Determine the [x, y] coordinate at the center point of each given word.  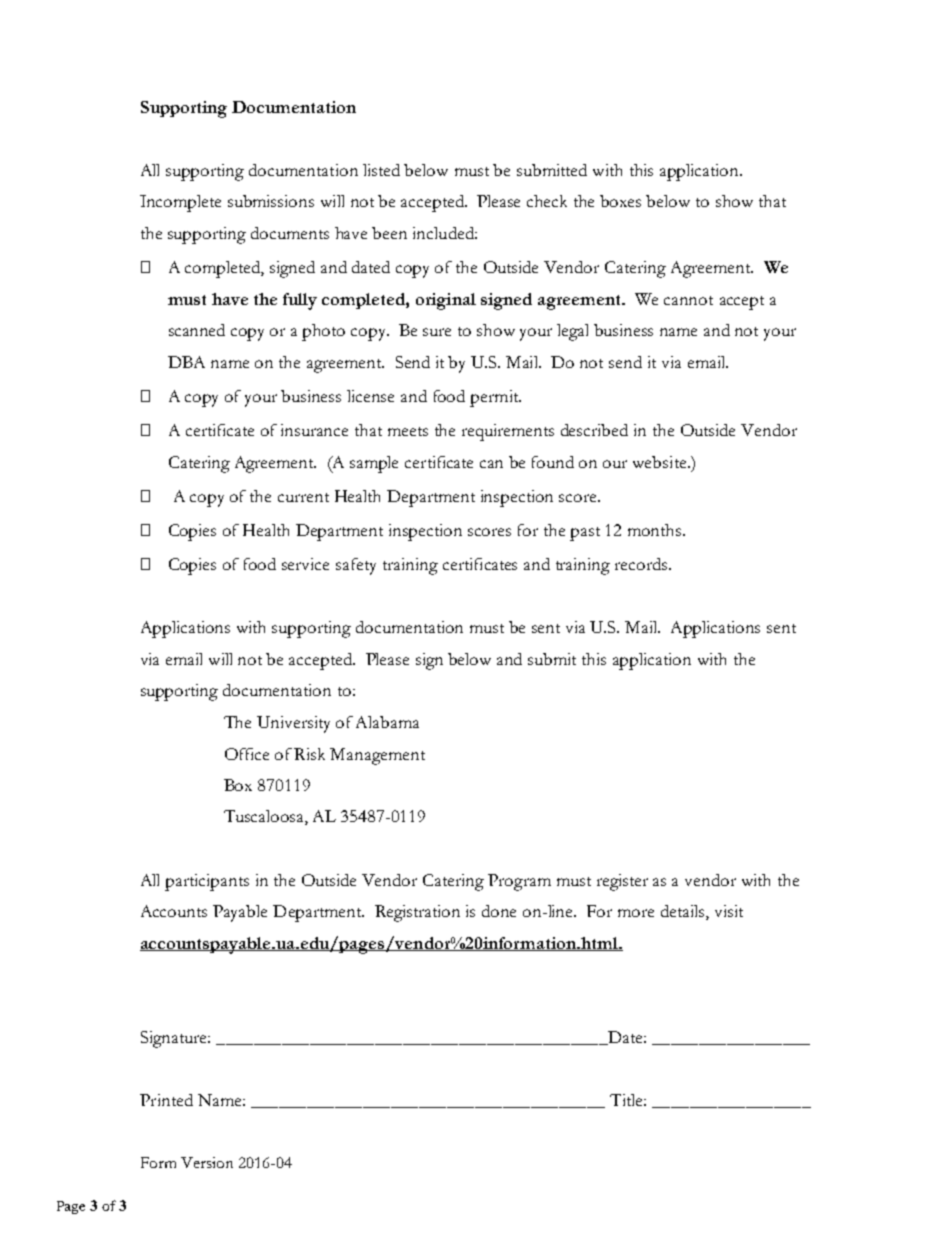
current [303, 497]
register [622, 882]
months [656, 530]
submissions [271, 201]
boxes [620, 201]
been [389, 233]
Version [207, 1162]
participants [207, 882]
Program [519, 882]
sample [374, 464]
